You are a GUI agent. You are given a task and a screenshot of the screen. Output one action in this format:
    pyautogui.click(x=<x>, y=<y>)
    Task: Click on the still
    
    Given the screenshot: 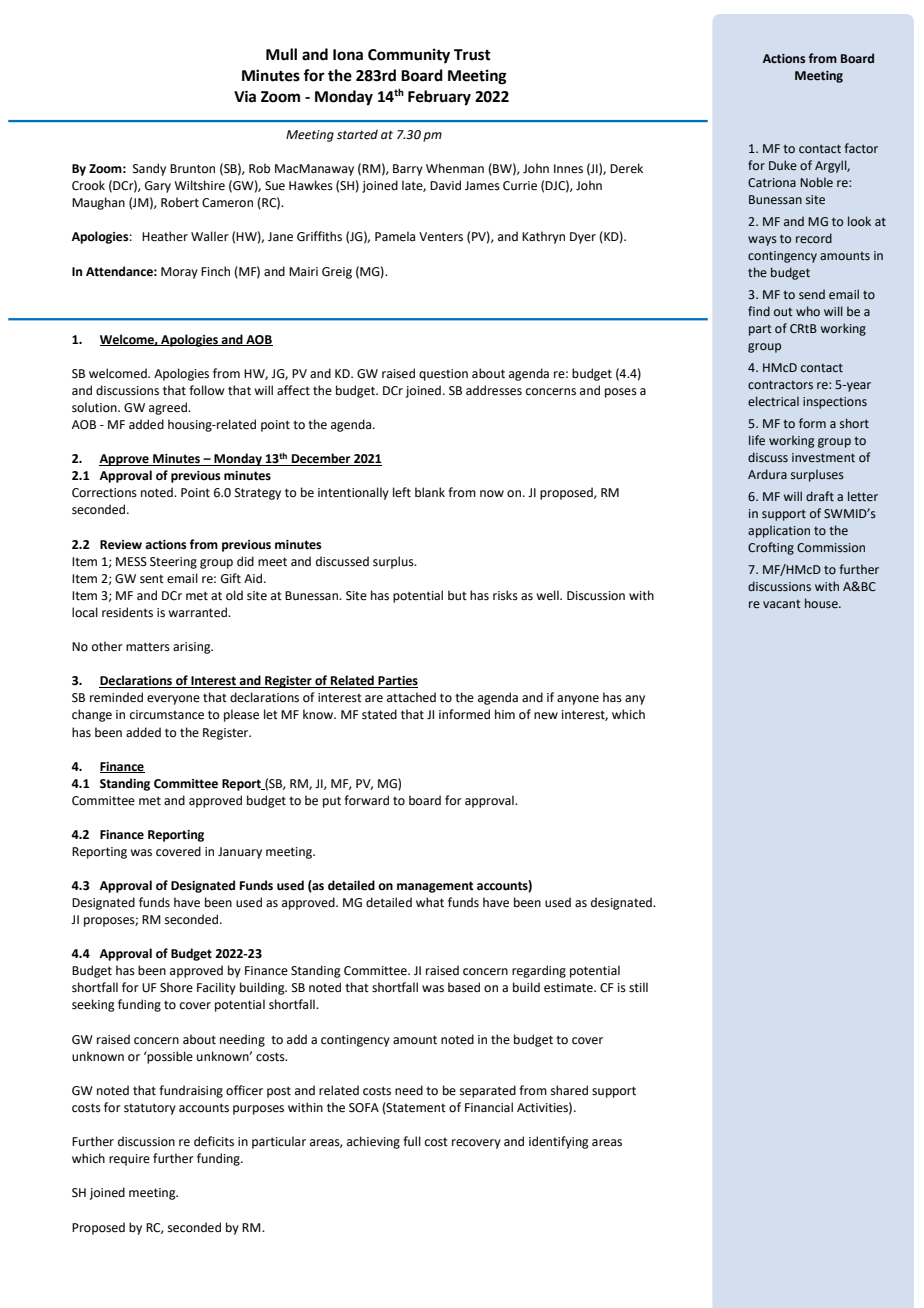 What is the action you would take?
    pyautogui.click(x=638, y=987)
